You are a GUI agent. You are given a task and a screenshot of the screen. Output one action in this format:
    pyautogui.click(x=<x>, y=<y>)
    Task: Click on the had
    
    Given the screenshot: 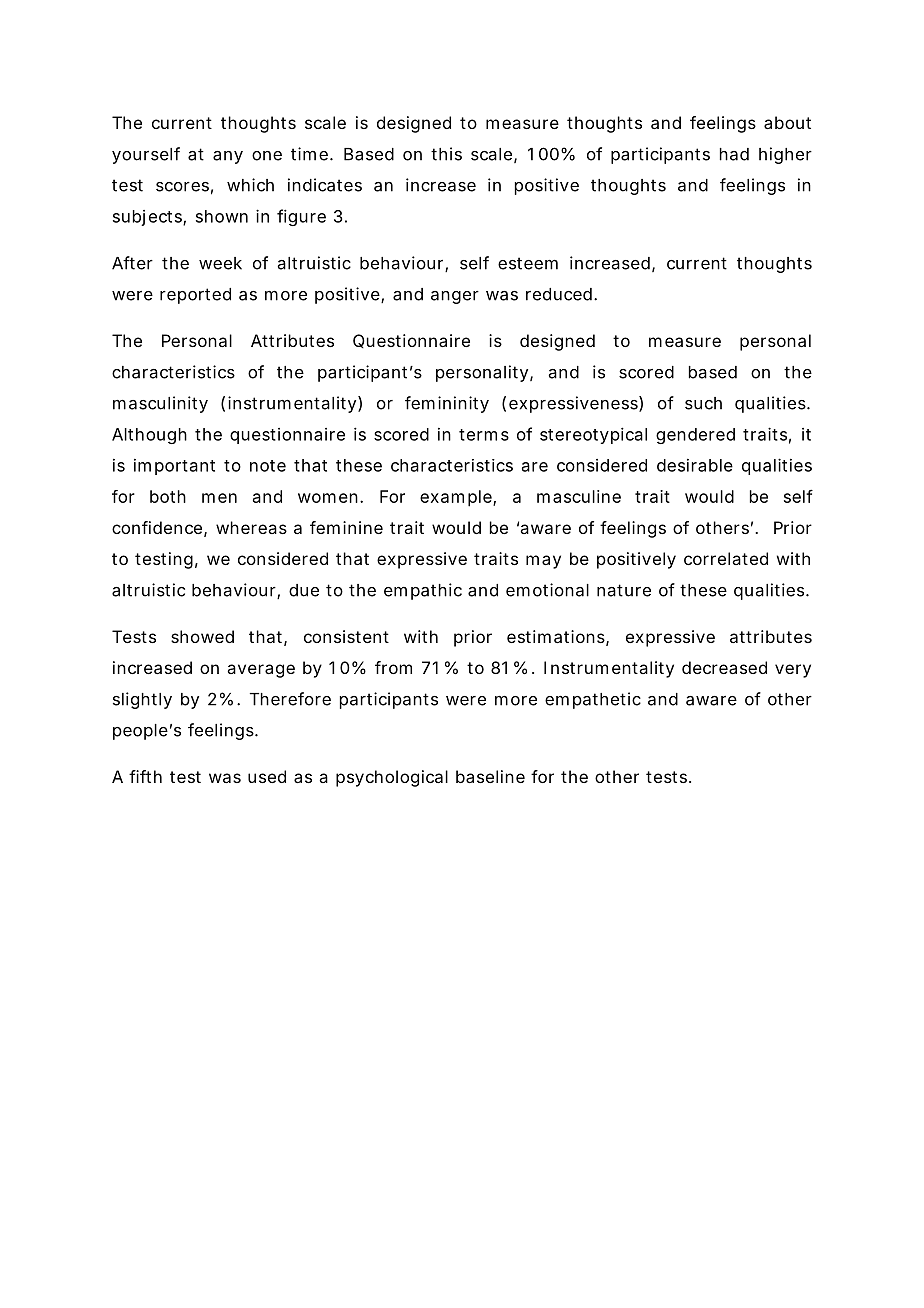 What is the action you would take?
    pyautogui.click(x=734, y=154)
